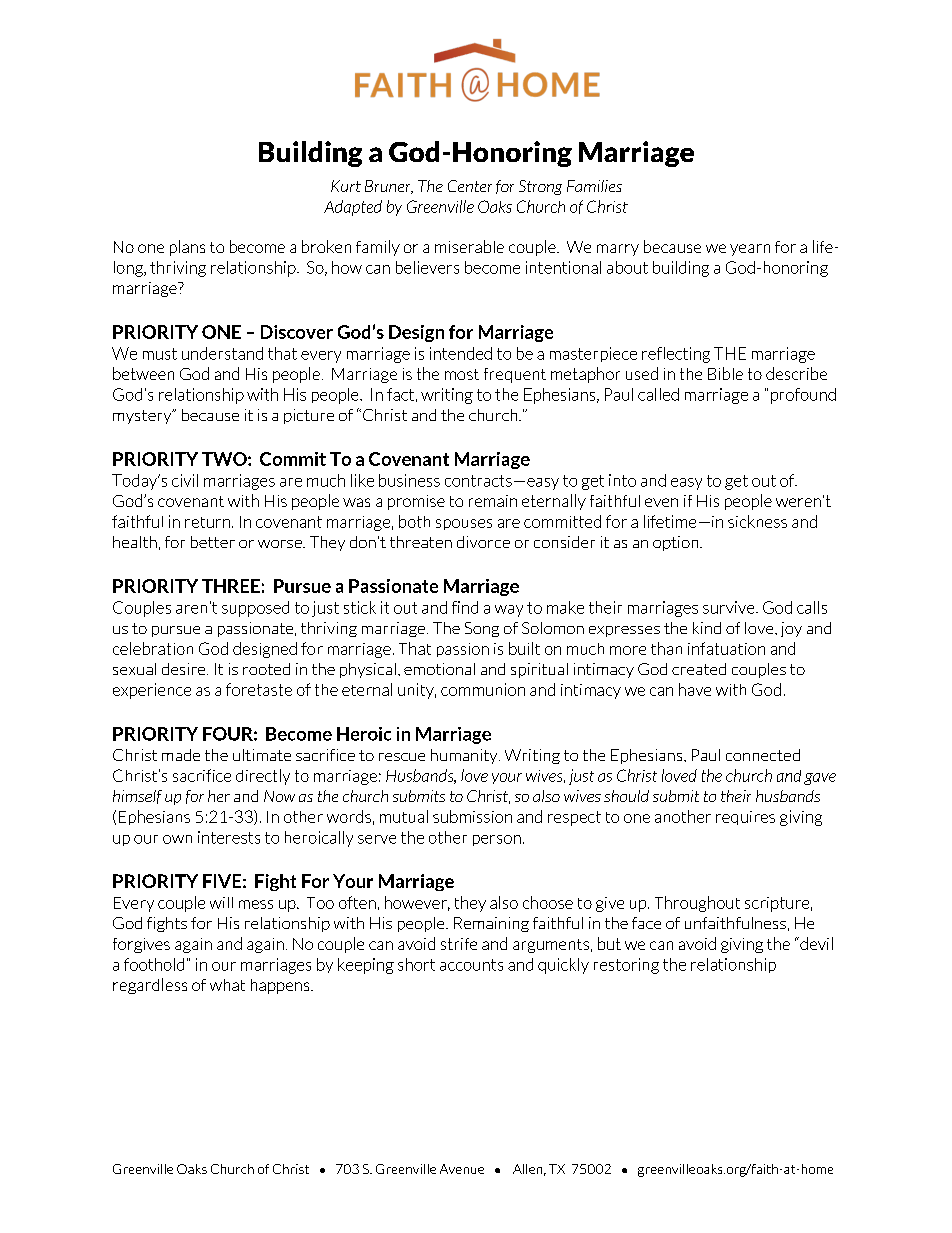 The image size is (952, 1233). Describe the element at coordinates (409, 480) in the document. I see `business` at that location.
